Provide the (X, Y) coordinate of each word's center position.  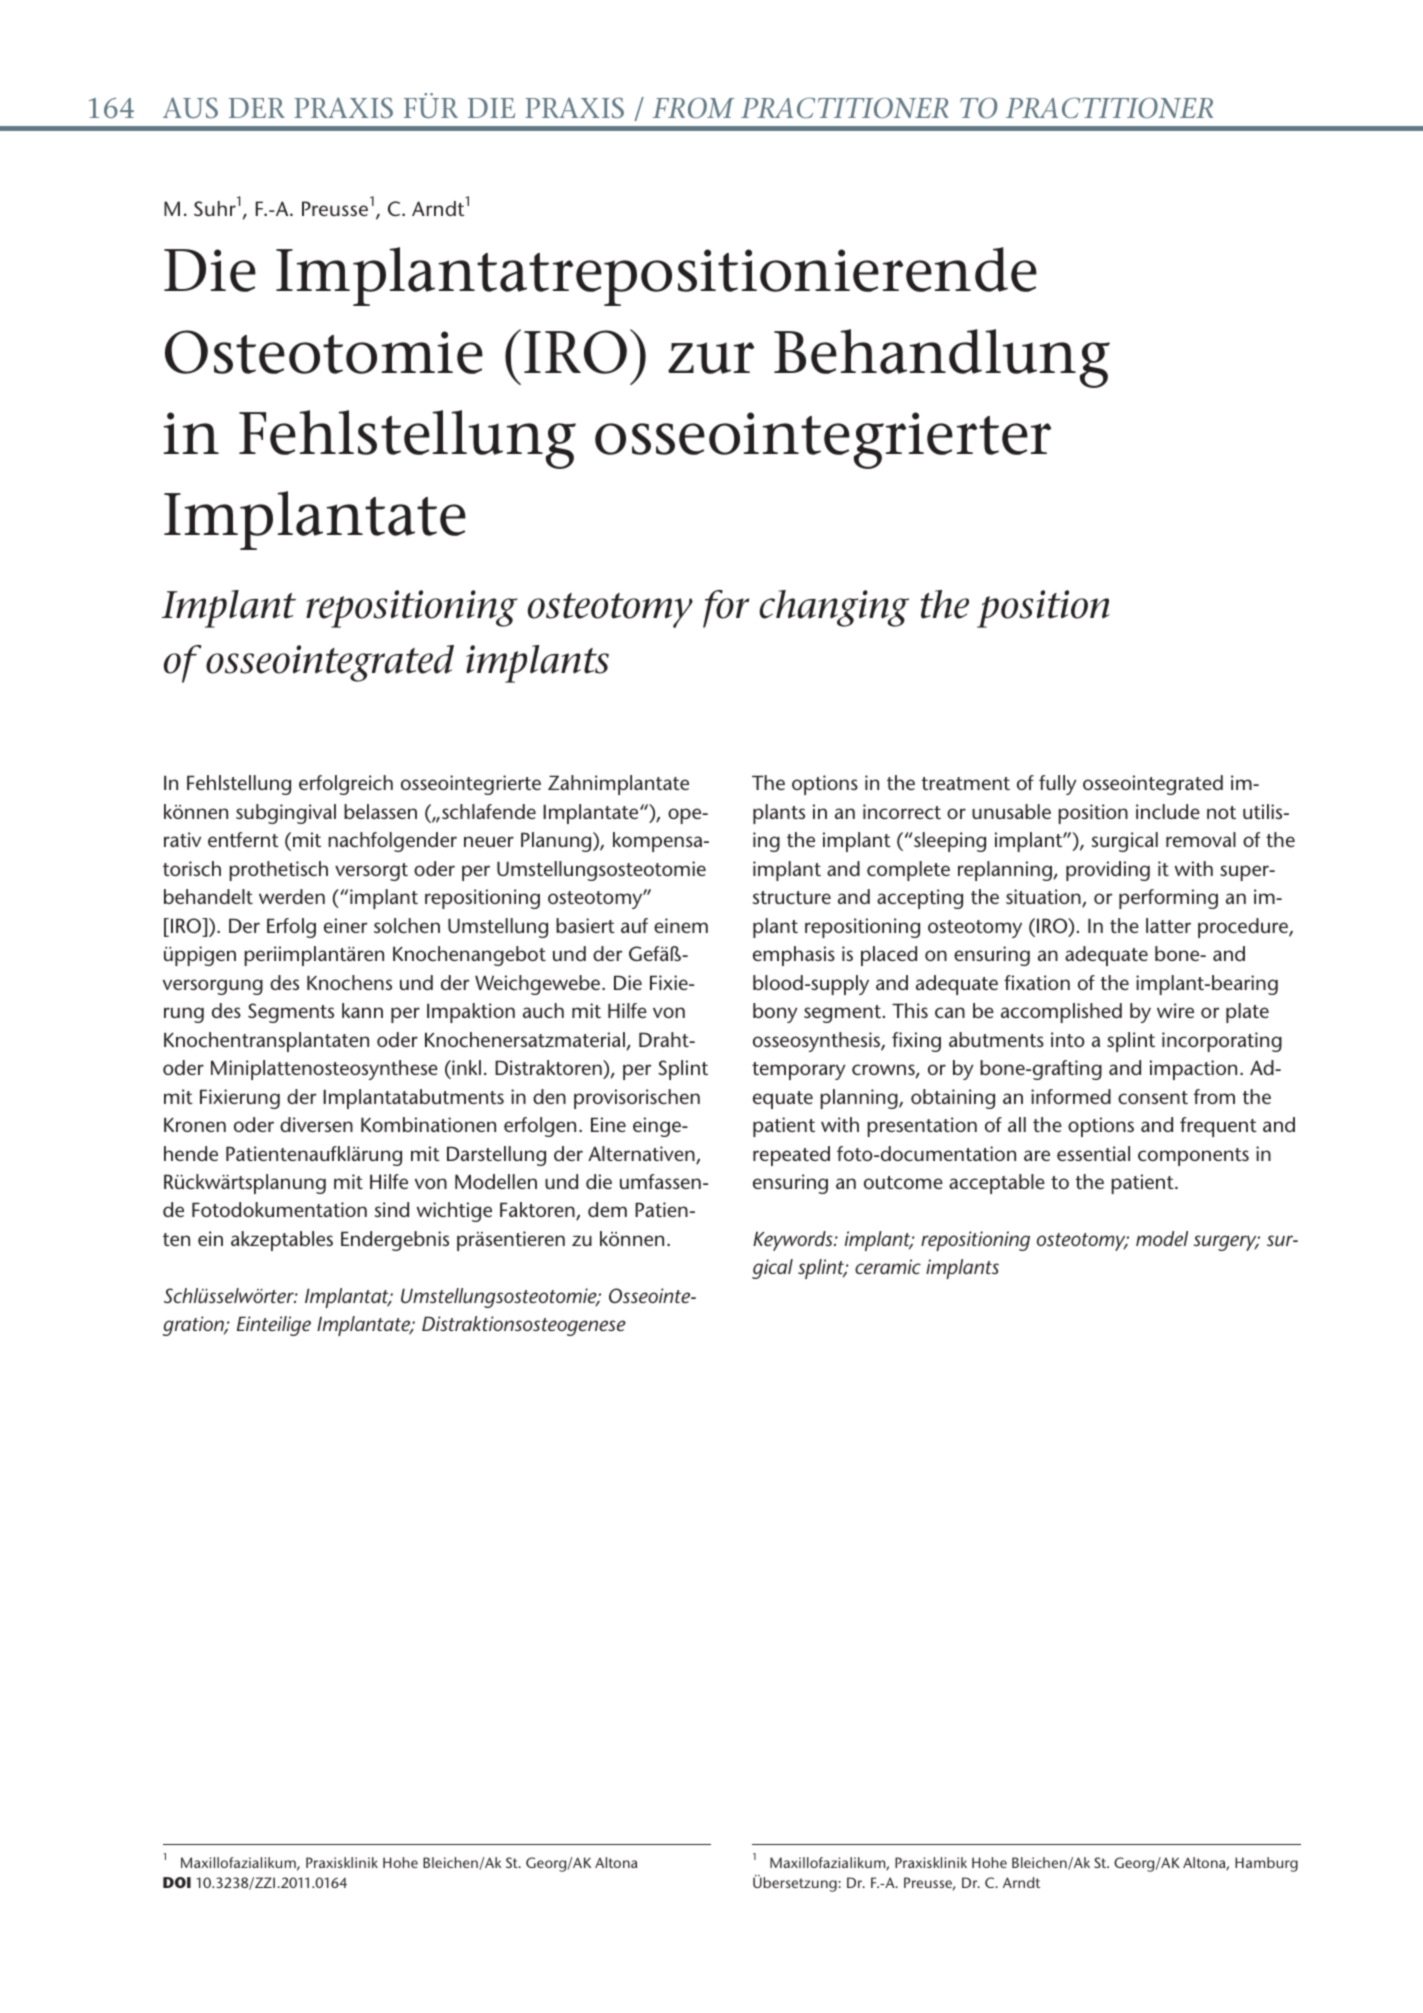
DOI (177, 1882)
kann (362, 1010)
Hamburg (1266, 1864)
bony (775, 1013)
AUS (190, 107)
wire (1175, 1010)
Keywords (794, 1241)
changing (834, 608)
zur (711, 358)
